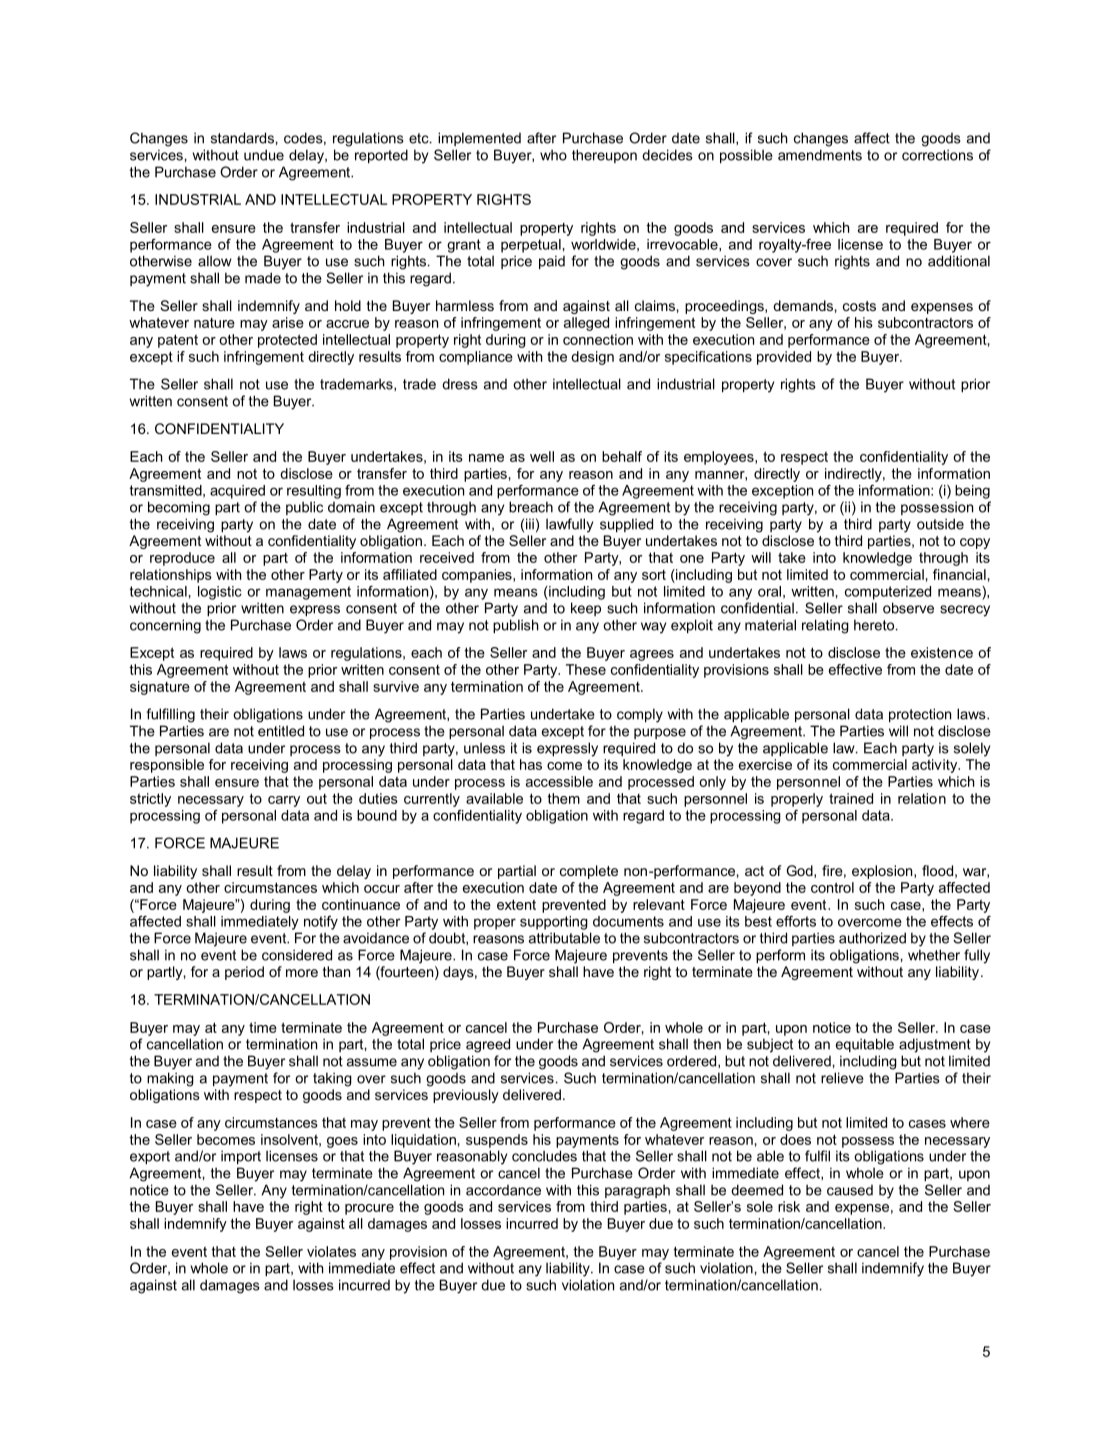  I want to click on amendments, so click(820, 155).
